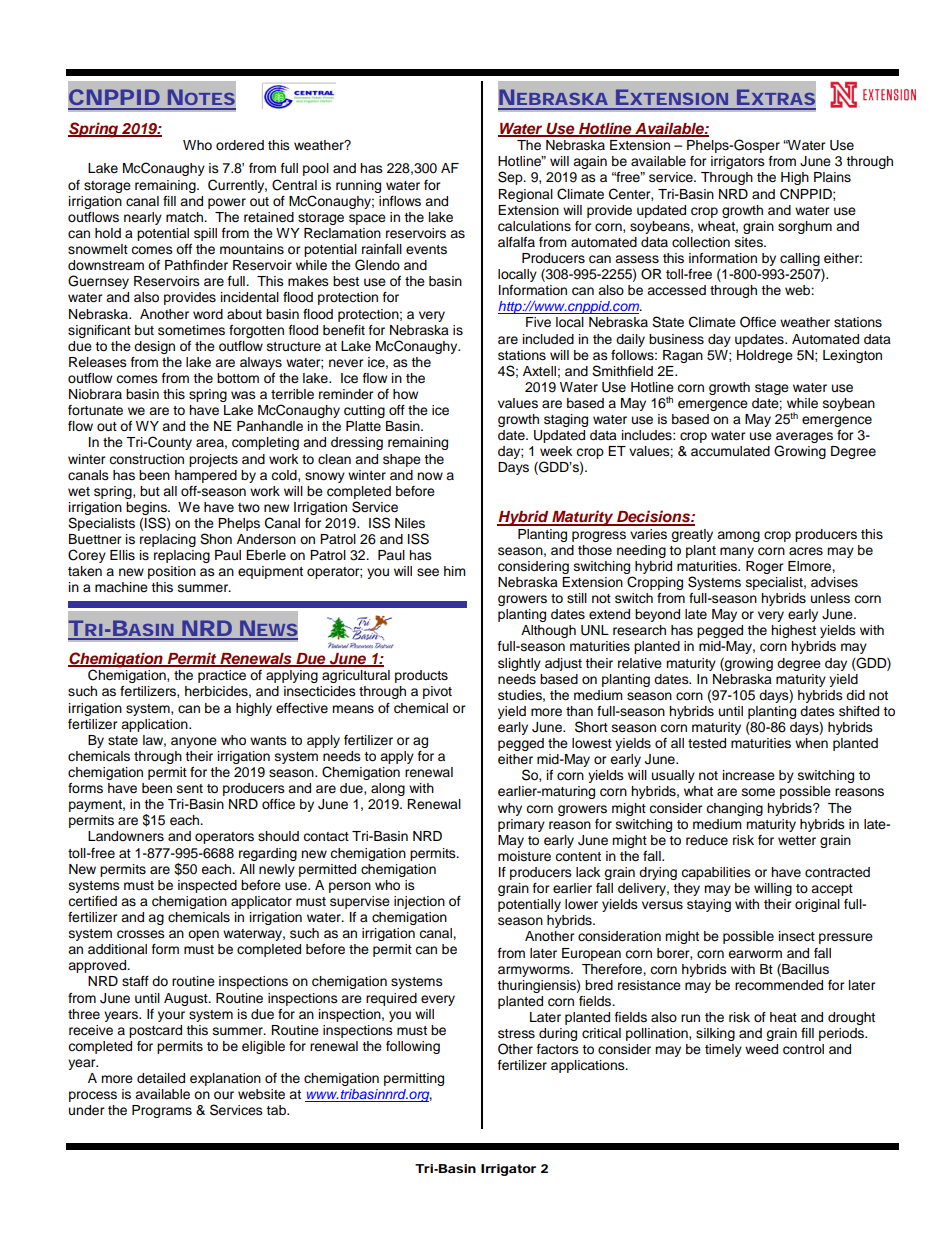 The width and height of the document is (952, 1233). Describe the element at coordinates (804, 439) in the document. I see `averages` at that location.
